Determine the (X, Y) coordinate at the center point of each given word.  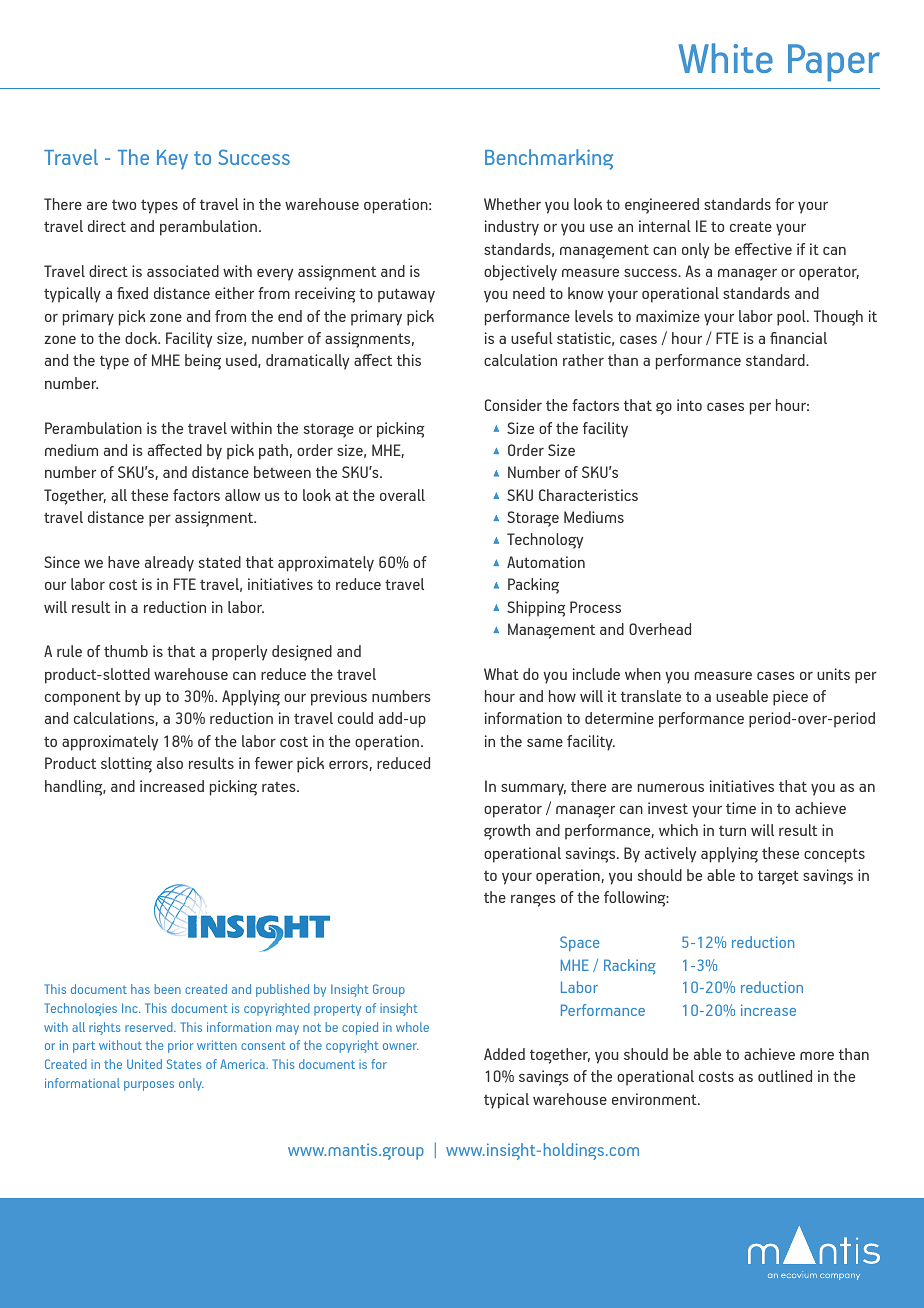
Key (172, 160)
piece (790, 698)
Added (504, 1054)
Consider (513, 405)
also (170, 763)
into (689, 405)
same (545, 742)
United (144, 1064)
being (203, 362)
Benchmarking (549, 159)
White (725, 58)
